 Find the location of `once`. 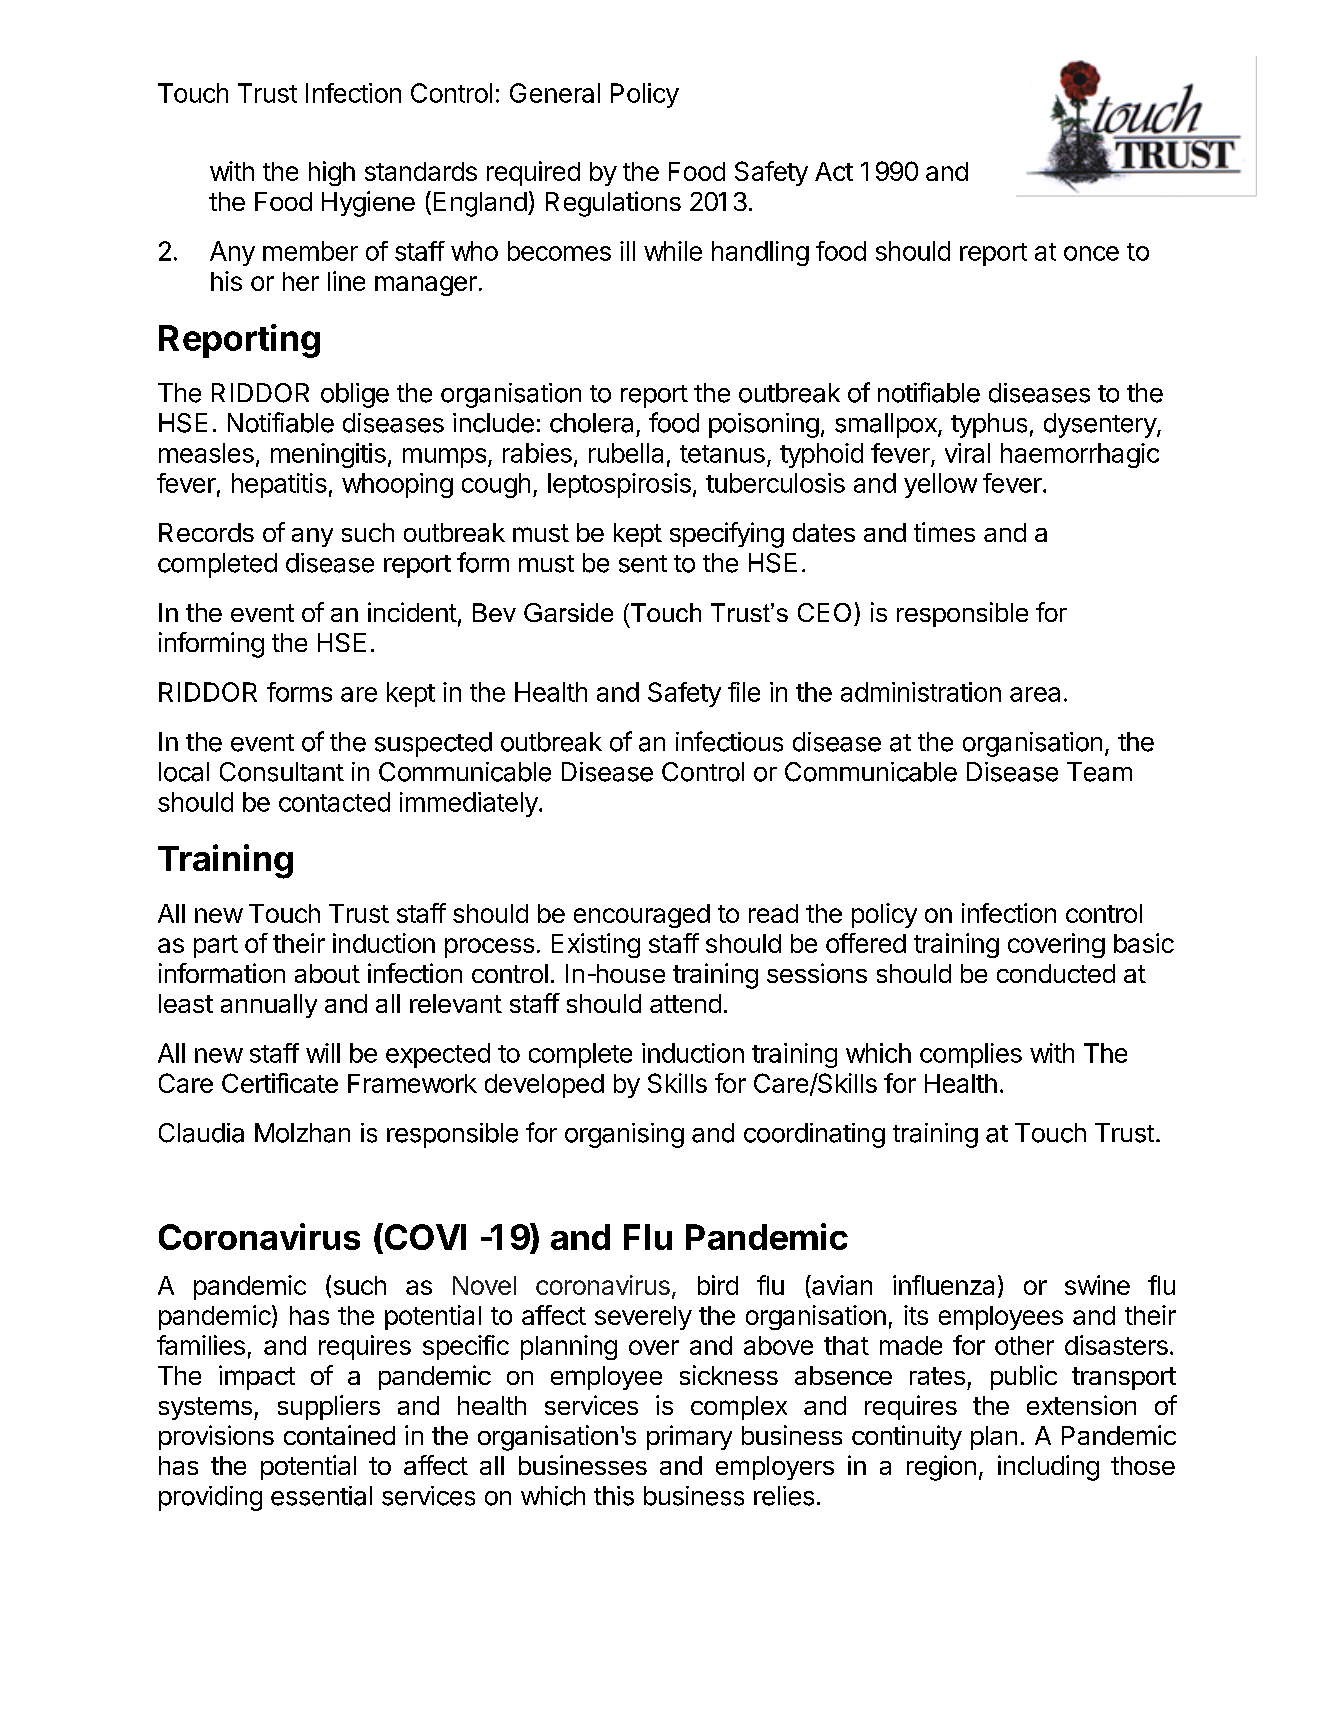

once is located at coordinates (1091, 253).
